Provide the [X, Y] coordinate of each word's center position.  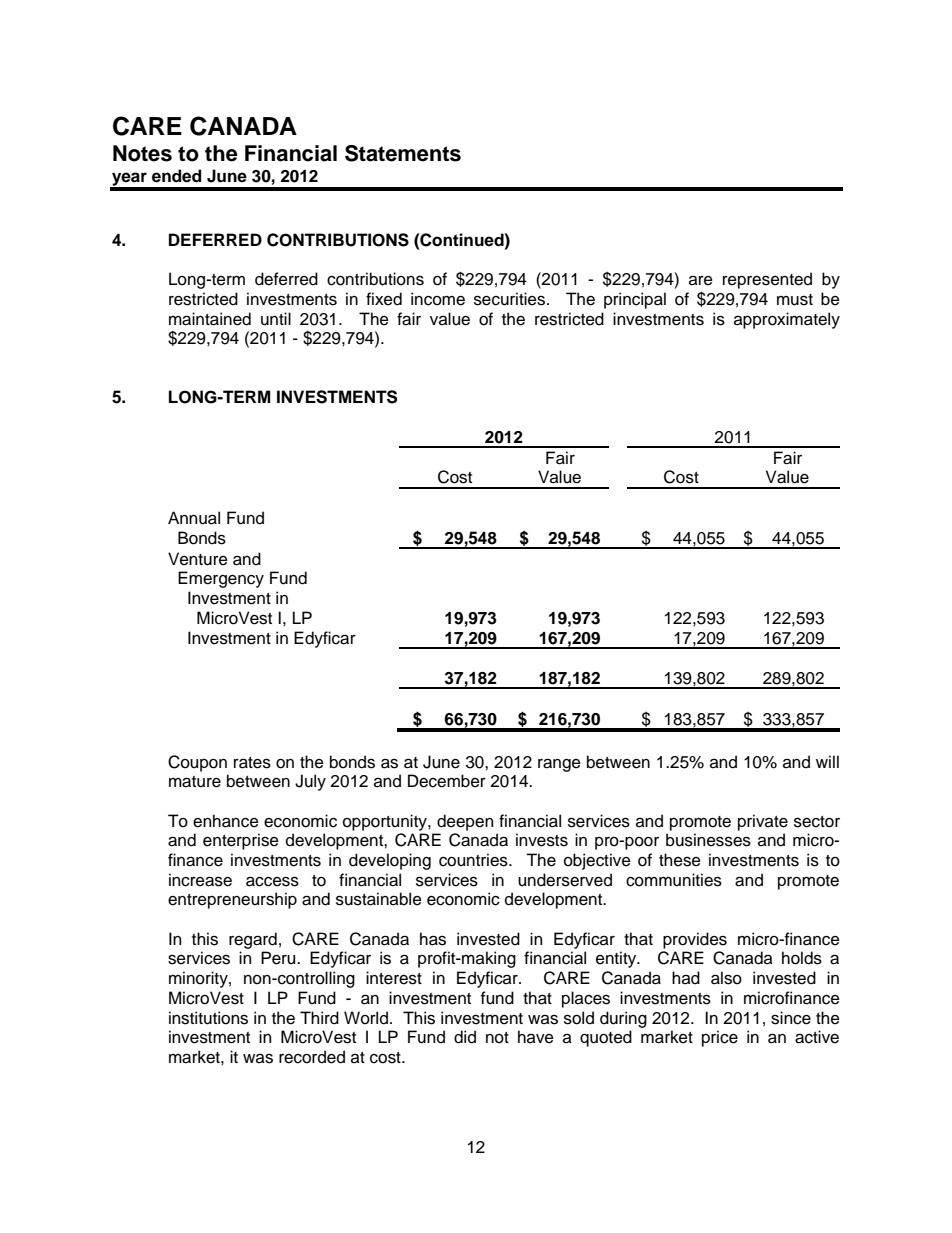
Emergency [221, 579]
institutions [208, 1018]
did [465, 1037]
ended [177, 176]
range [559, 765]
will [827, 761]
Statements [403, 153]
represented [767, 280]
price [720, 1038]
